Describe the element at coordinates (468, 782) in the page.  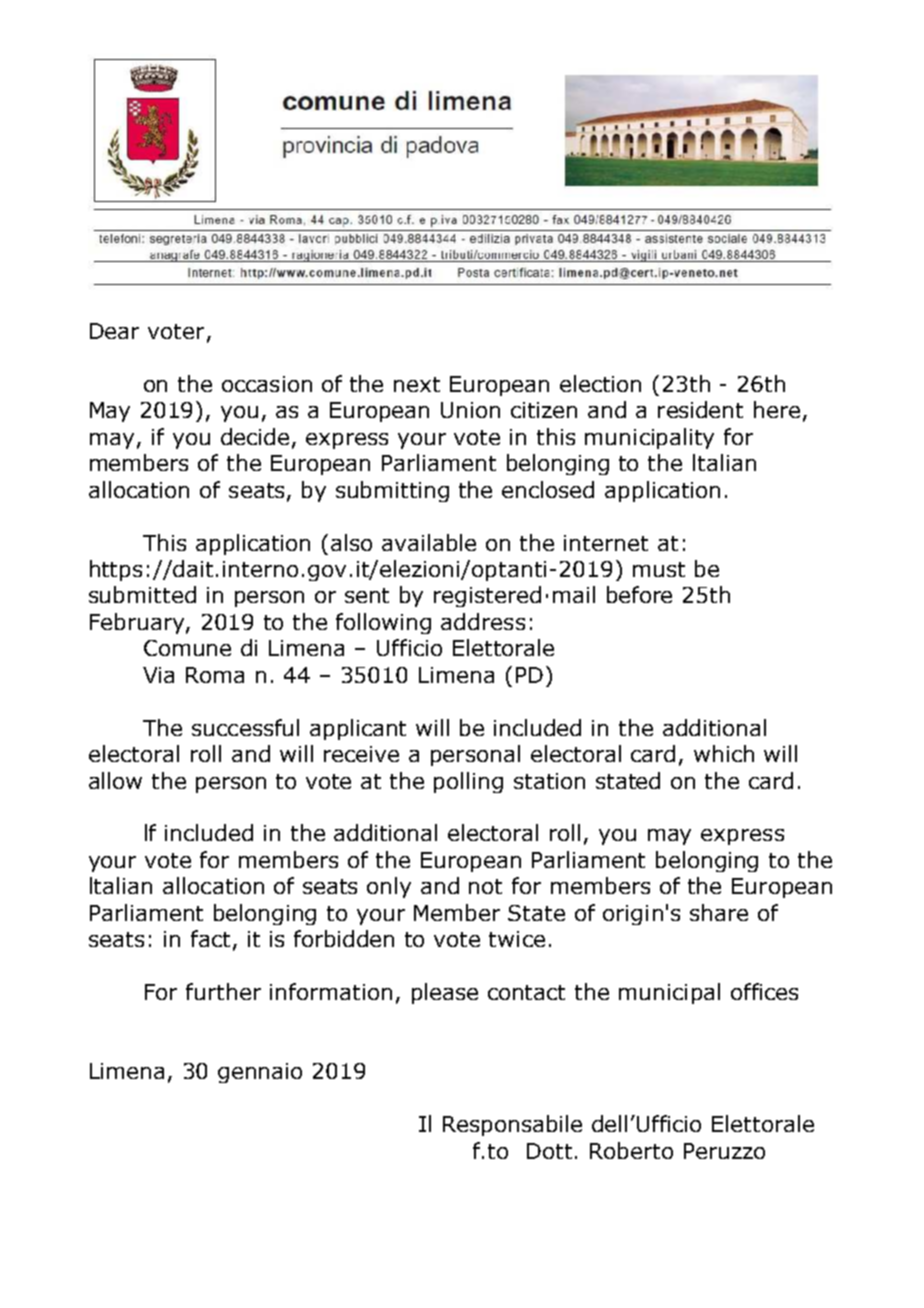
I see `polling` at that location.
